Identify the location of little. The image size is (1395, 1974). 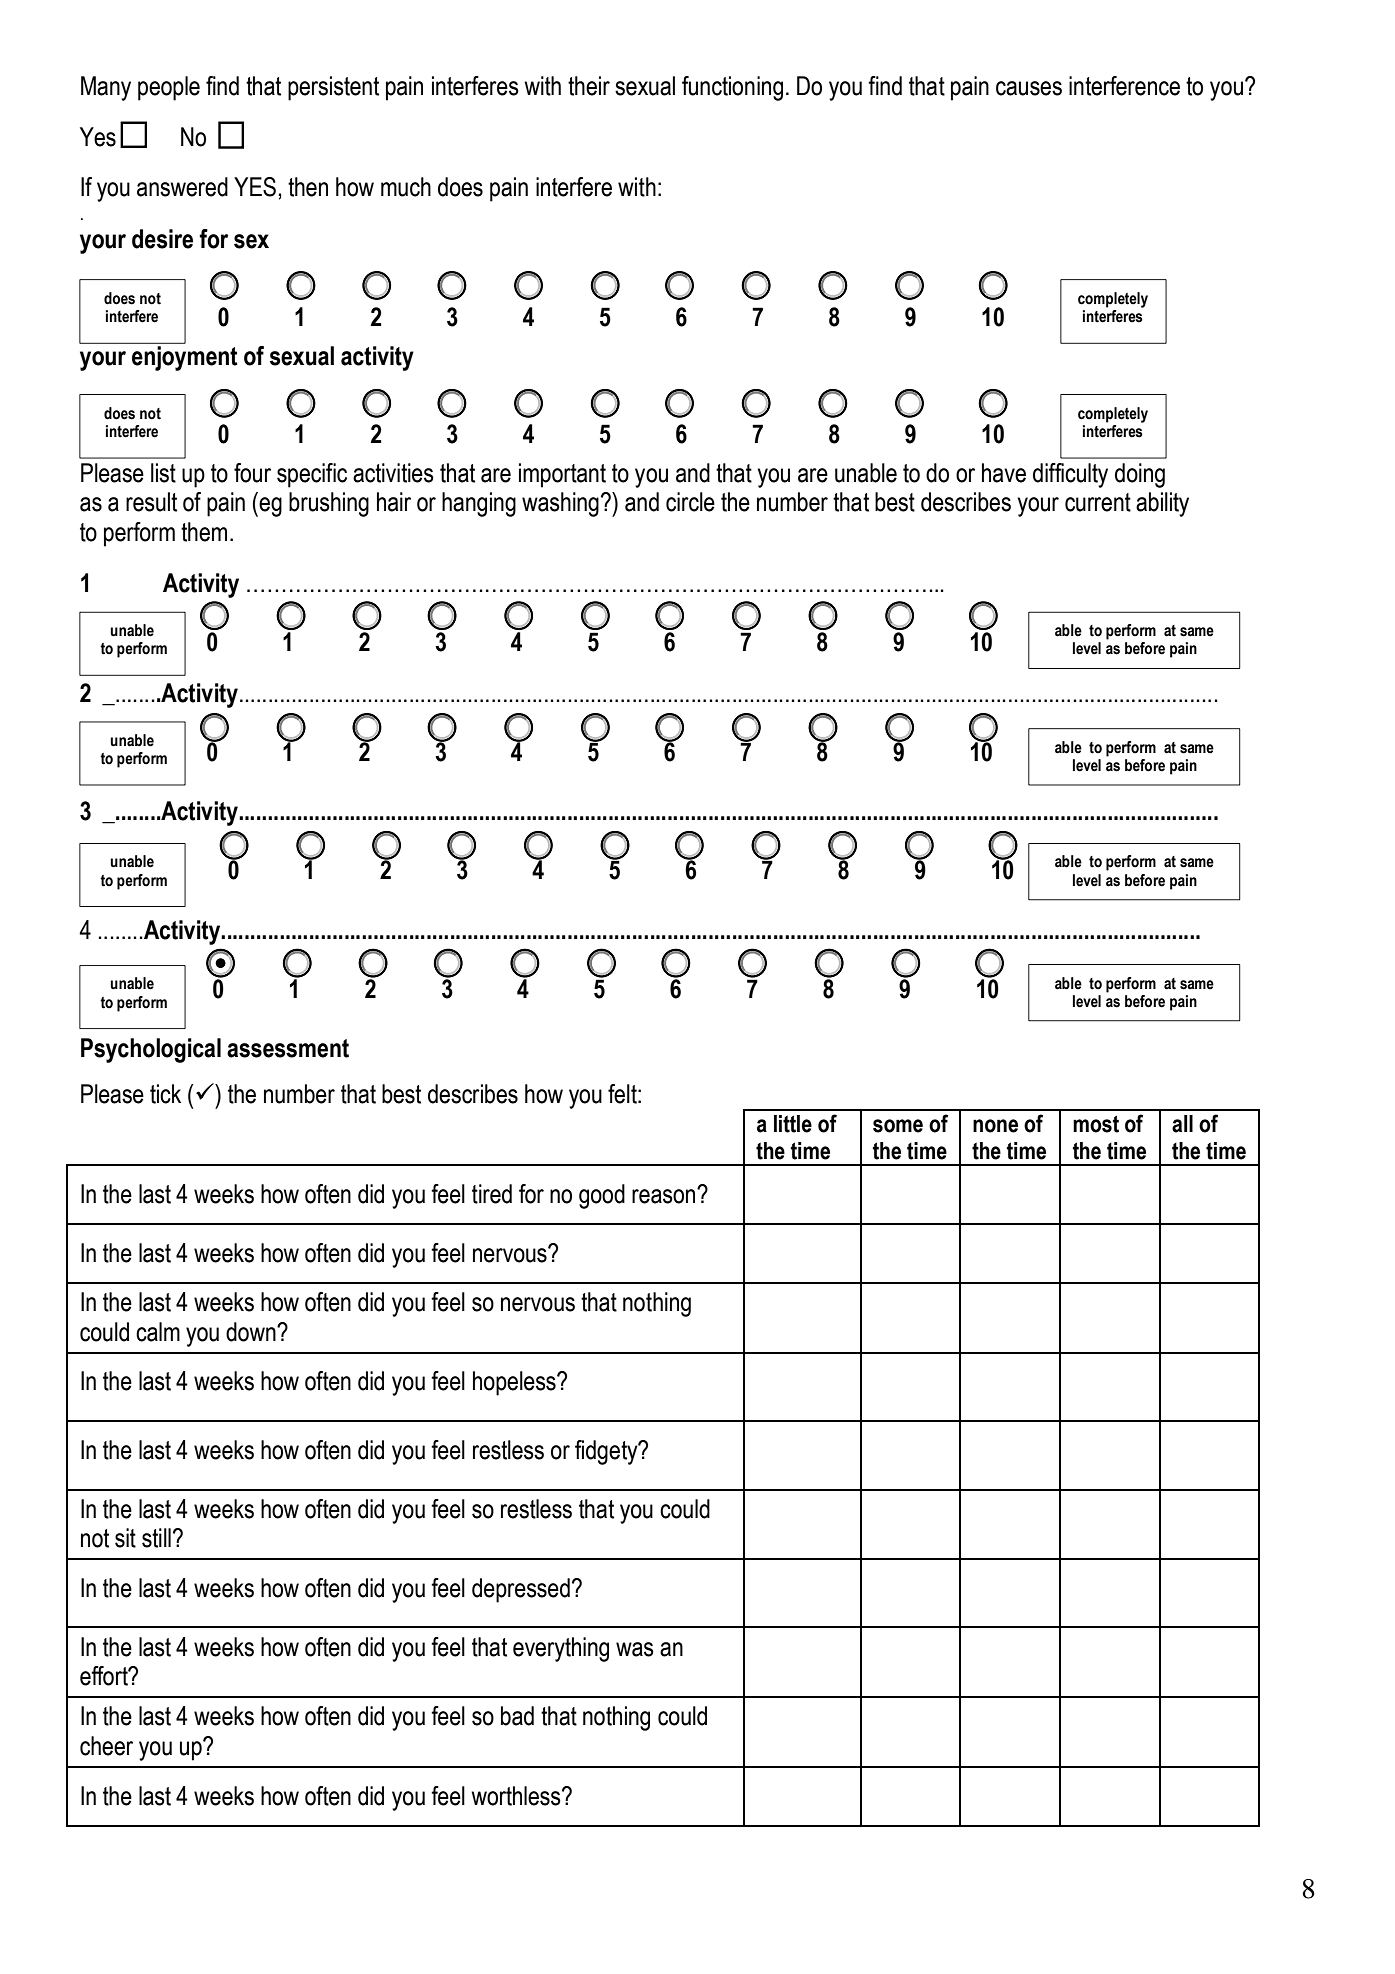
(793, 1124).
